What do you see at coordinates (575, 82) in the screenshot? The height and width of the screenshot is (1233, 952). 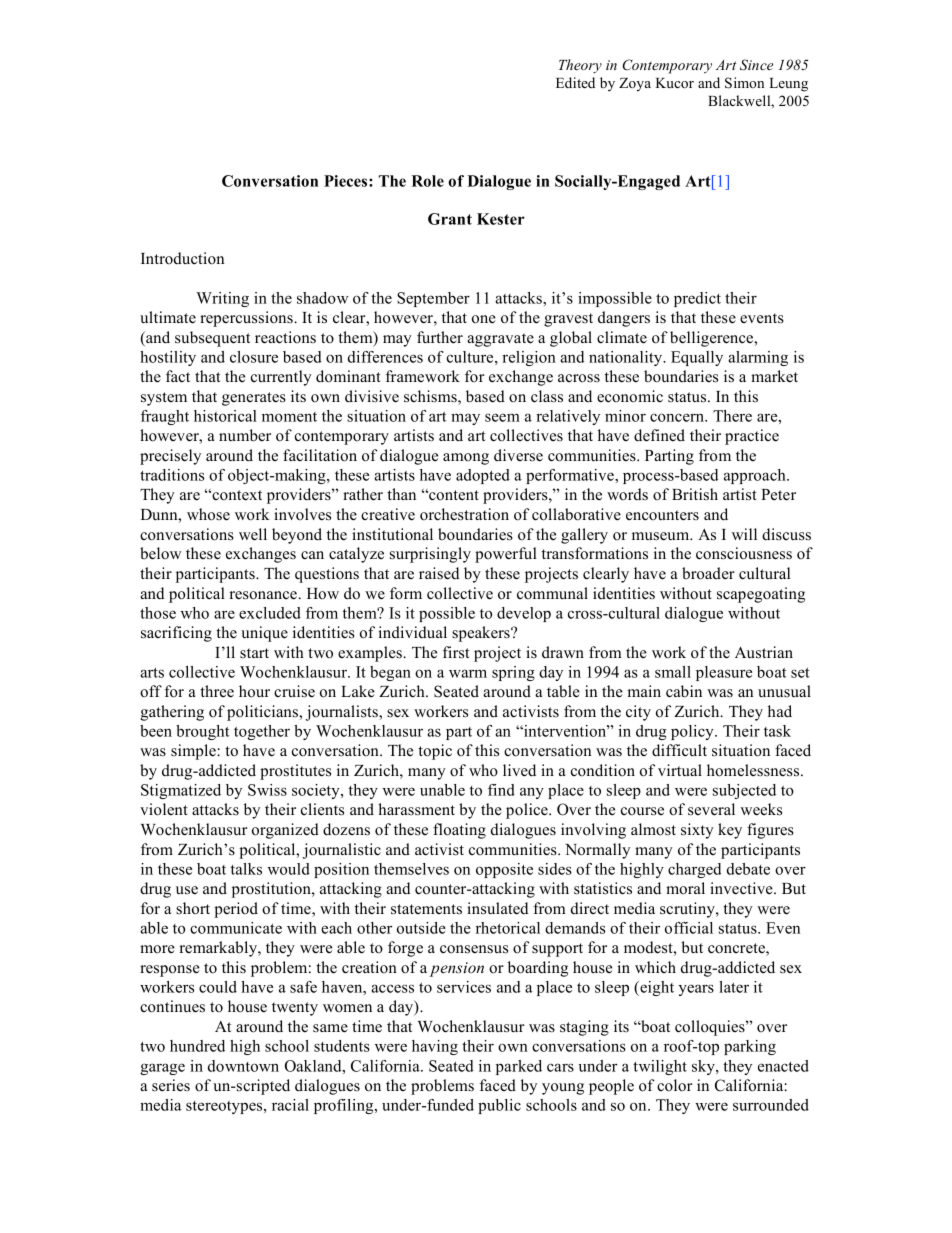 I see `Edited` at bounding box center [575, 82].
